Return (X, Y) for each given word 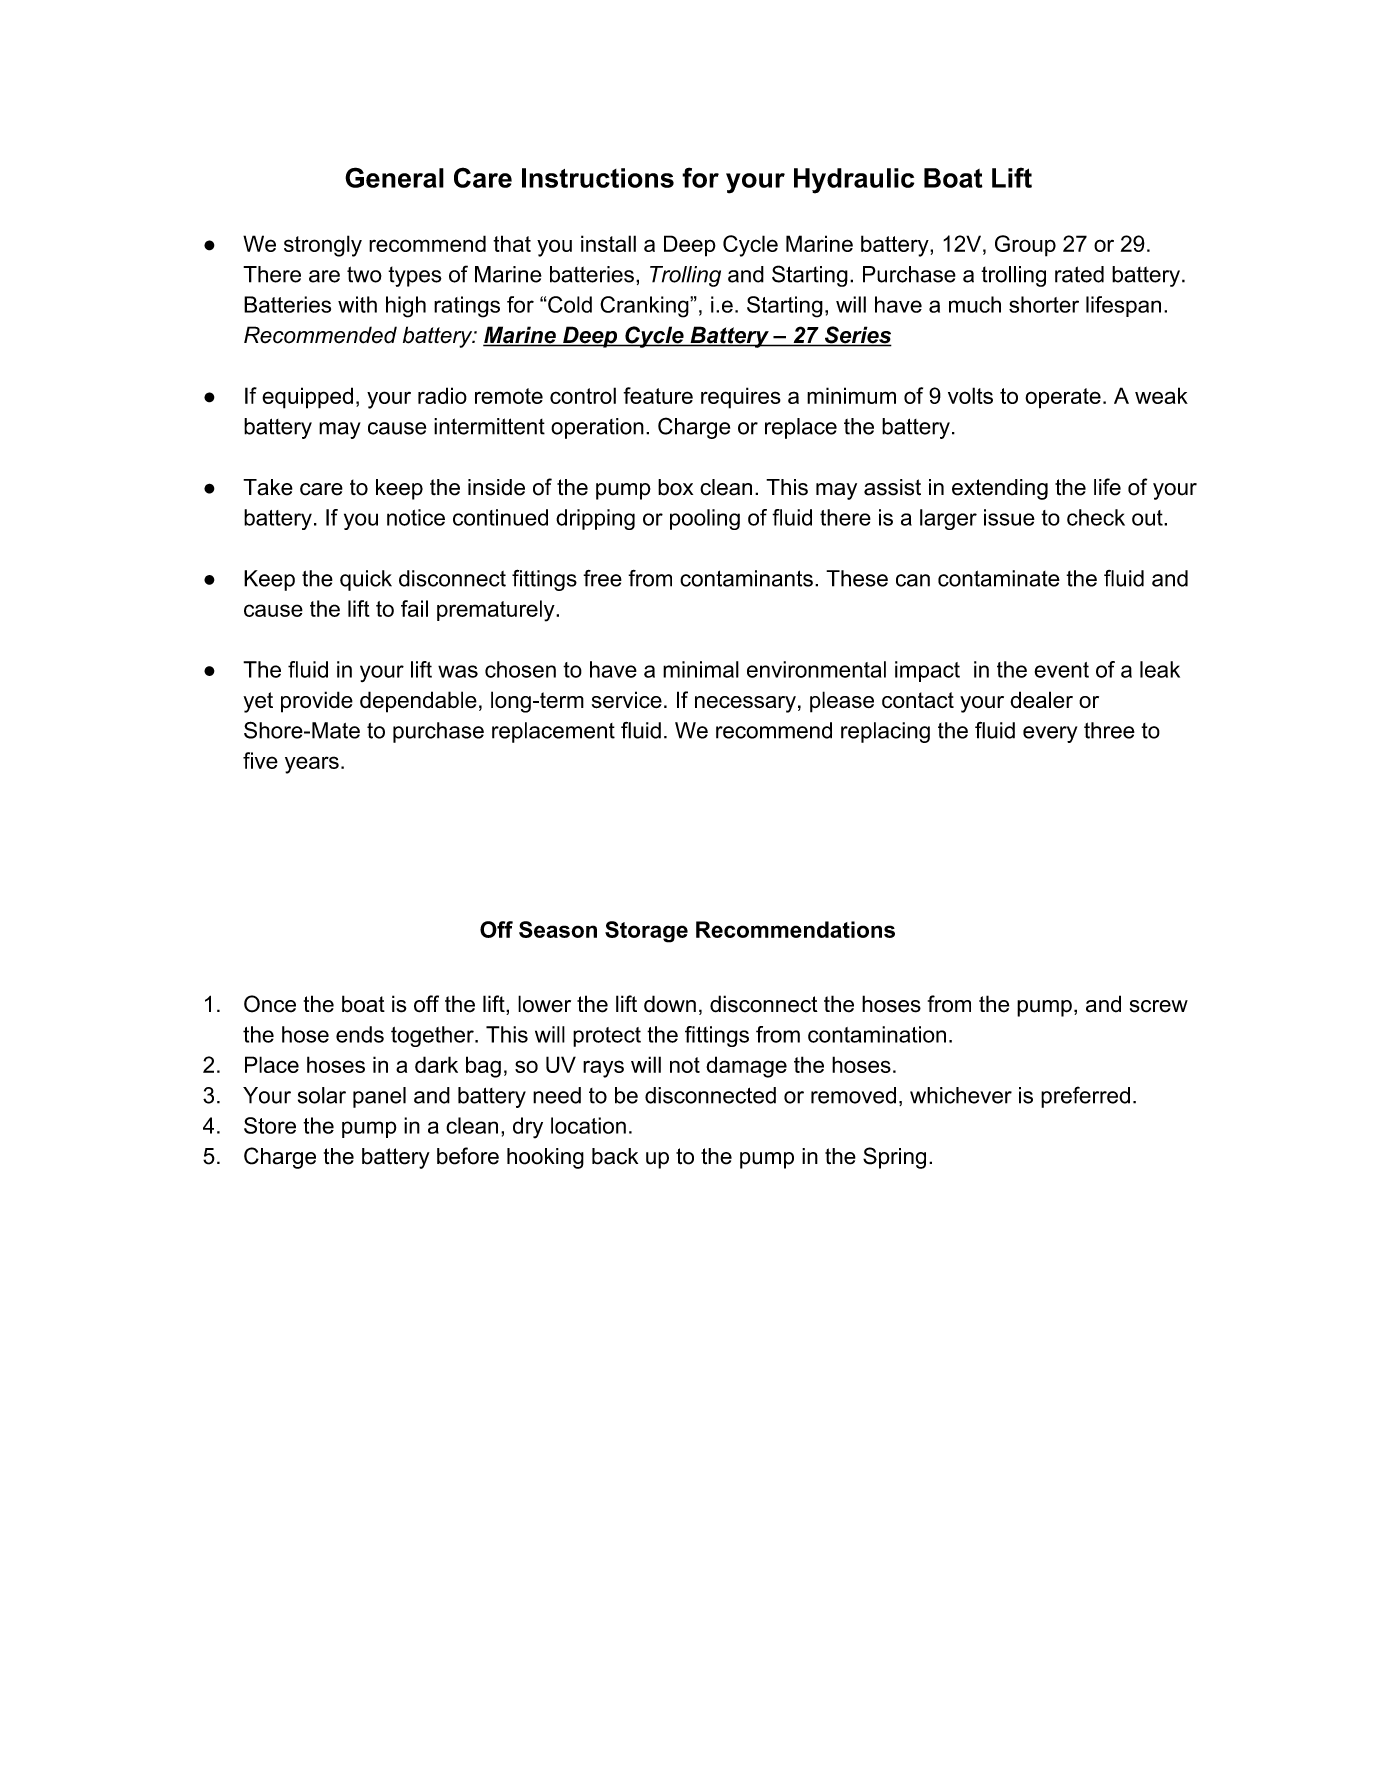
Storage (646, 932)
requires (741, 398)
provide (317, 702)
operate (1063, 398)
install (608, 243)
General (394, 177)
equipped (307, 398)
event (1061, 670)
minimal (701, 669)
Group (1025, 246)
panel (379, 1097)
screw (1159, 1006)
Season (558, 929)
